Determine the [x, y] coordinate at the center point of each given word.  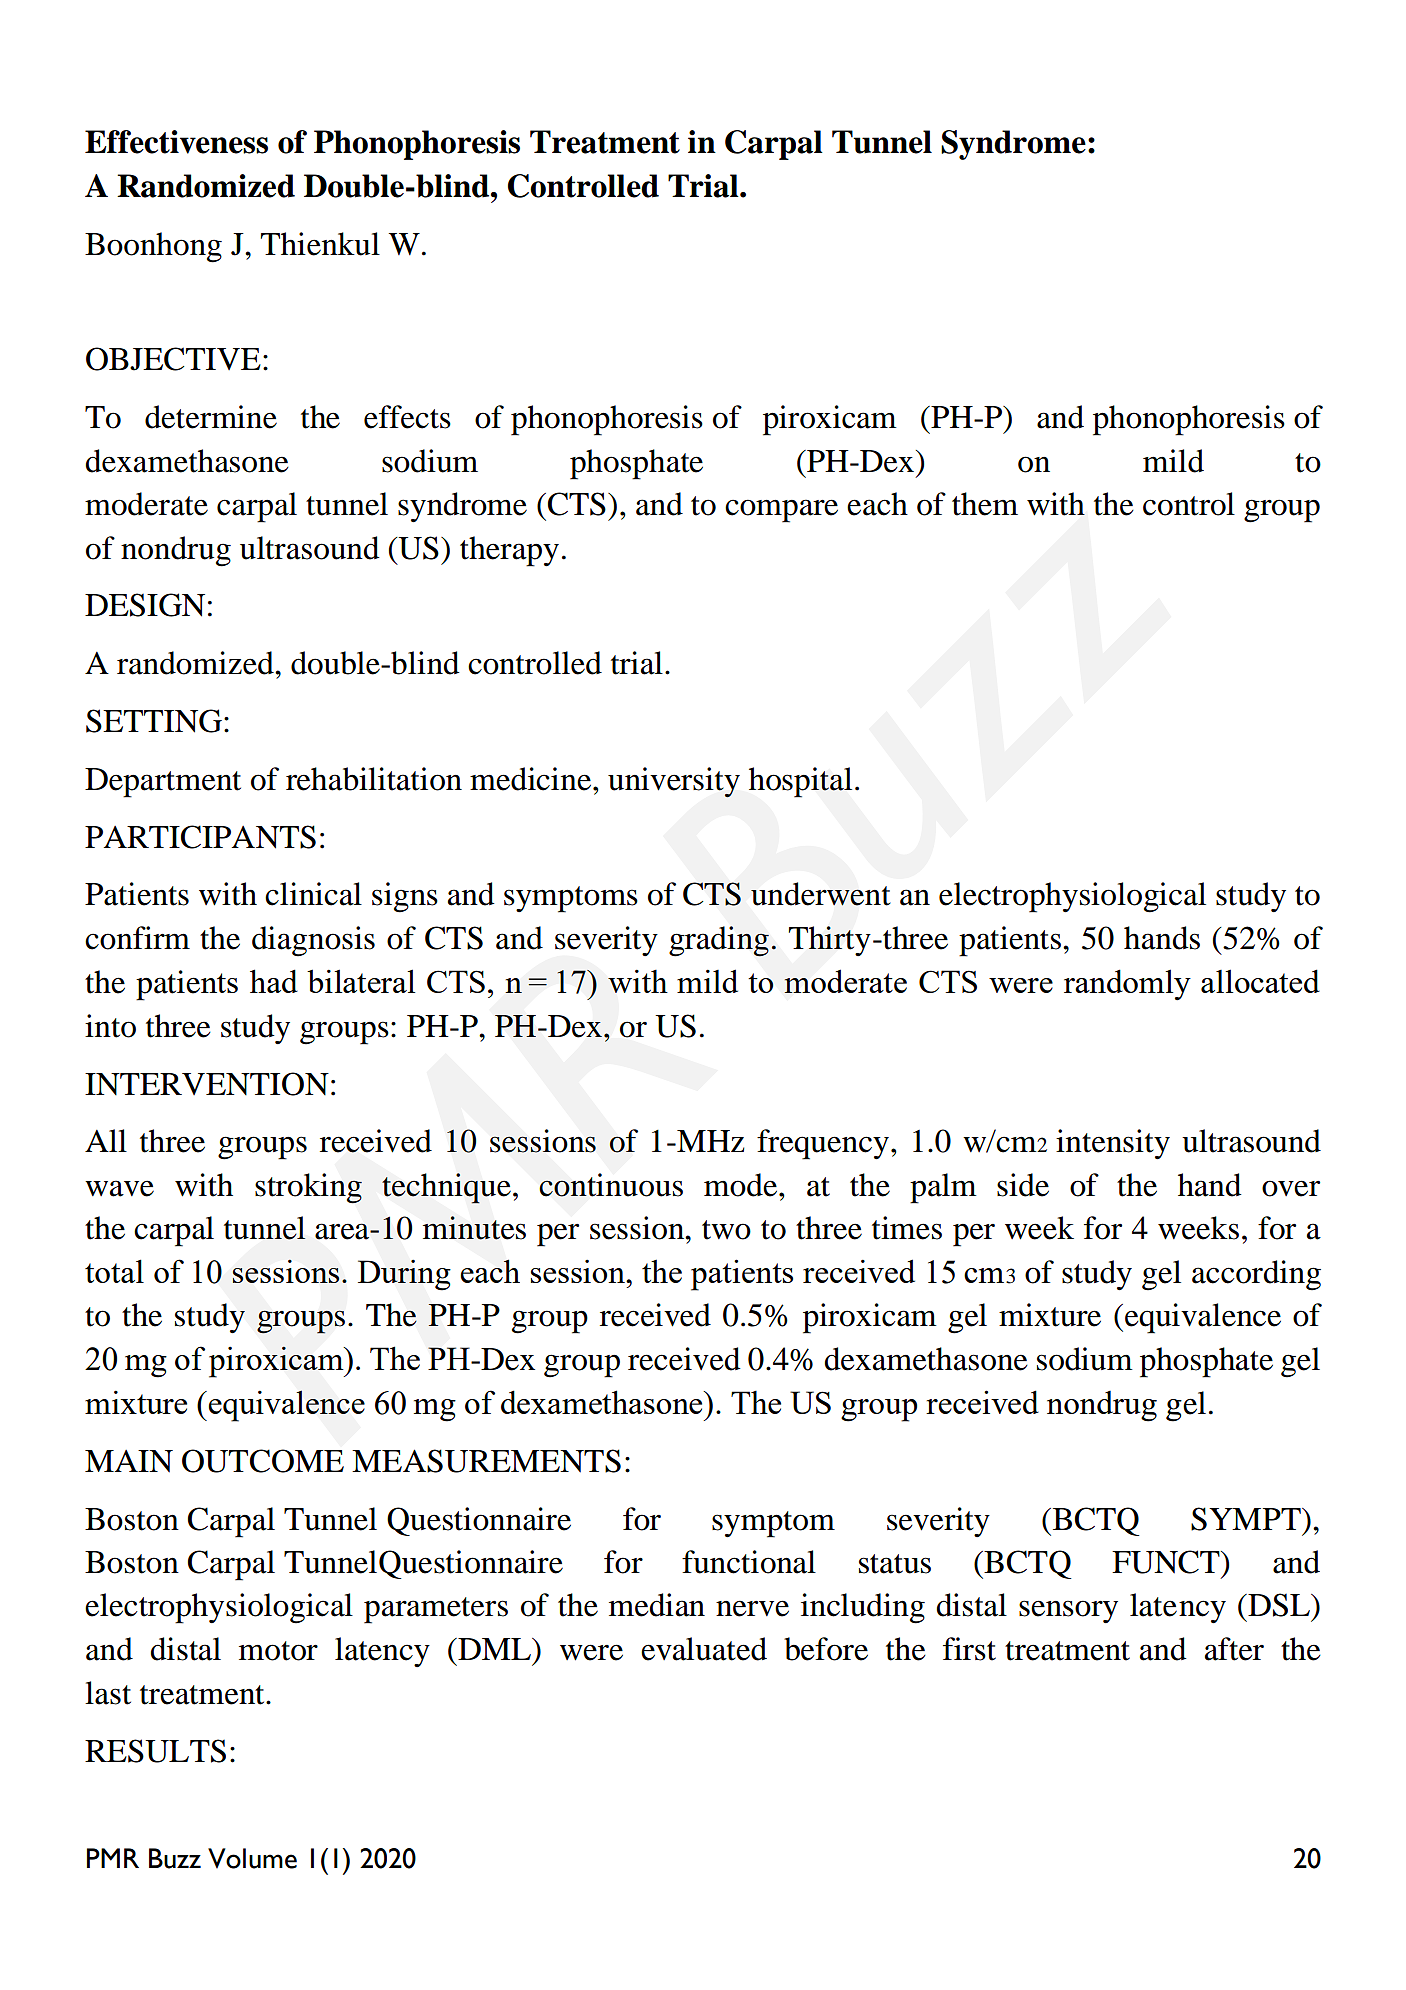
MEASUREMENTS [486, 1461]
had [274, 981]
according [1256, 1275]
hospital [800, 782]
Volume [252, 1858]
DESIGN [145, 605]
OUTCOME [263, 1461]
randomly [1127, 985]
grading [719, 941]
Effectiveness [176, 142]
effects [407, 417]
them [985, 504]
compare [781, 511]
